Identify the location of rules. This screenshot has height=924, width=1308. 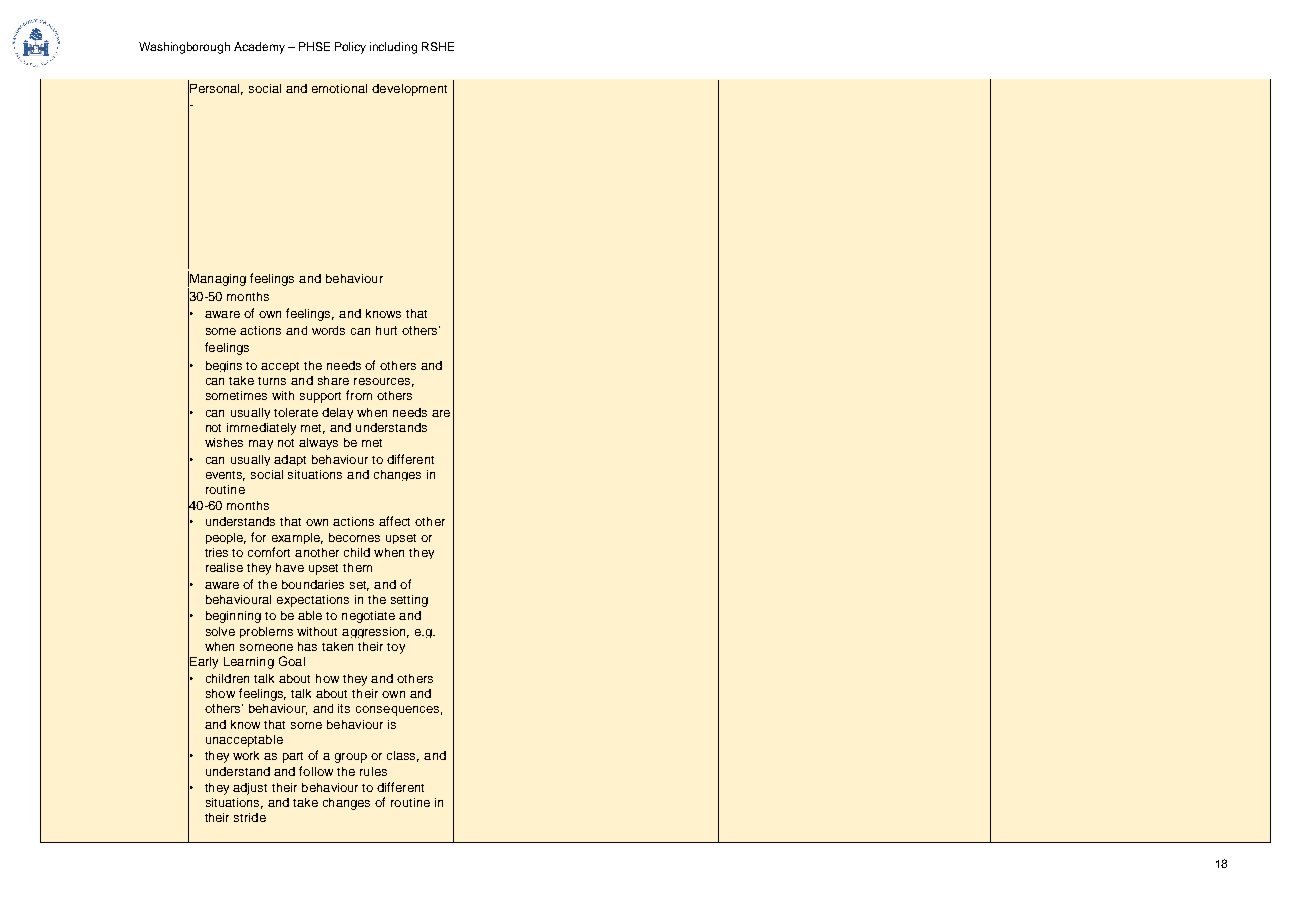
(373, 771).
